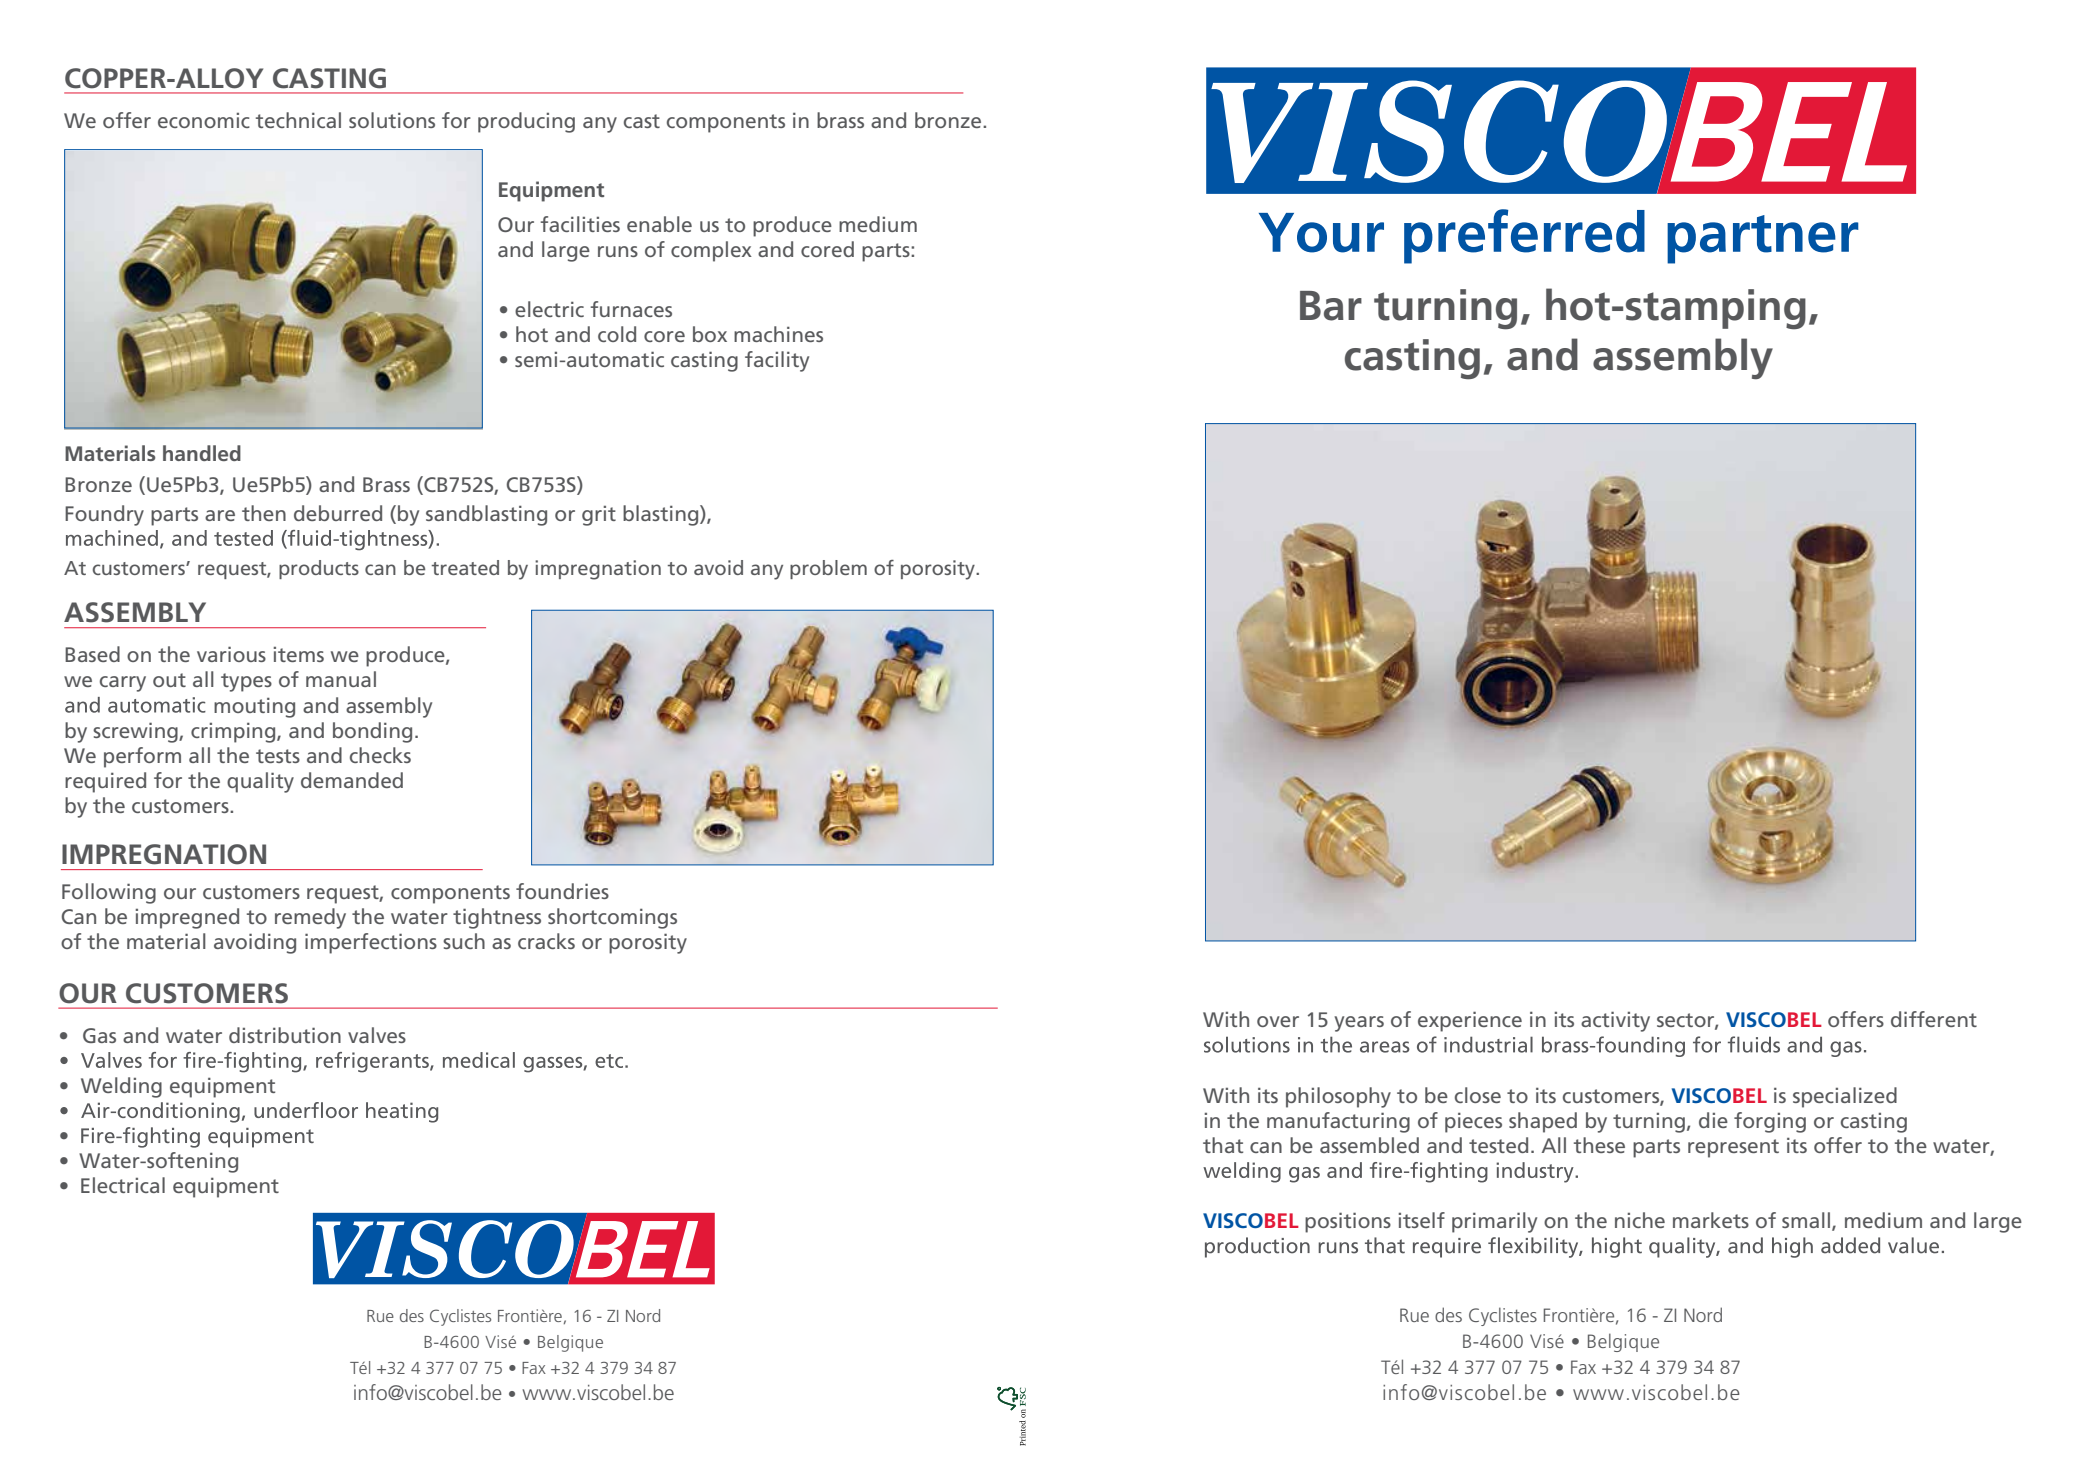 The height and width of the page is (1467, 2075). Describe the element at coordinates (298, 120) in the page. I see `technical` at that location.
